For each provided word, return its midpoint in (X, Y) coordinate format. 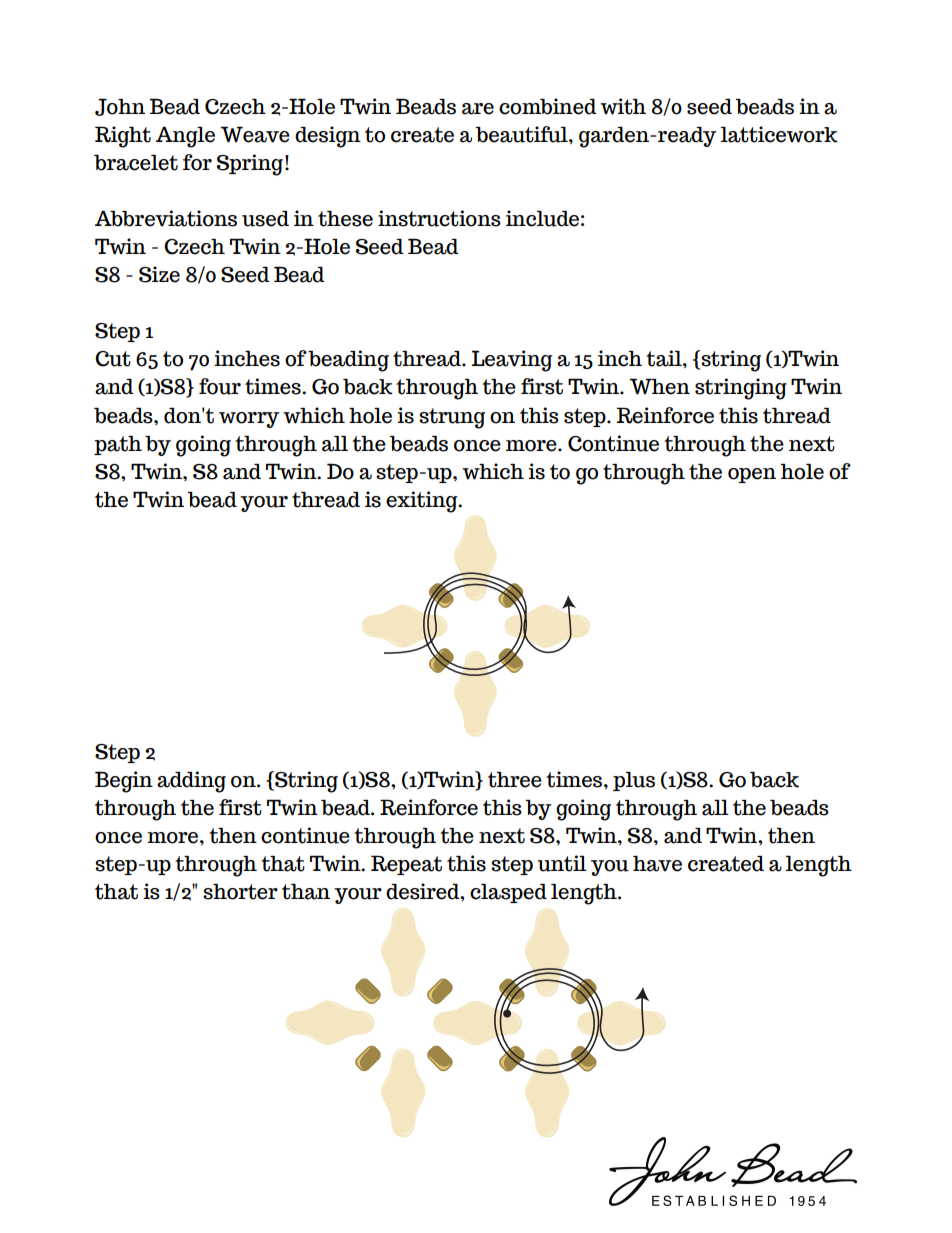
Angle (185, 137)
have (657, 864)
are (478, 109)
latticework (779, 134)
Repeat (406, 865)
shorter (240, 892)
